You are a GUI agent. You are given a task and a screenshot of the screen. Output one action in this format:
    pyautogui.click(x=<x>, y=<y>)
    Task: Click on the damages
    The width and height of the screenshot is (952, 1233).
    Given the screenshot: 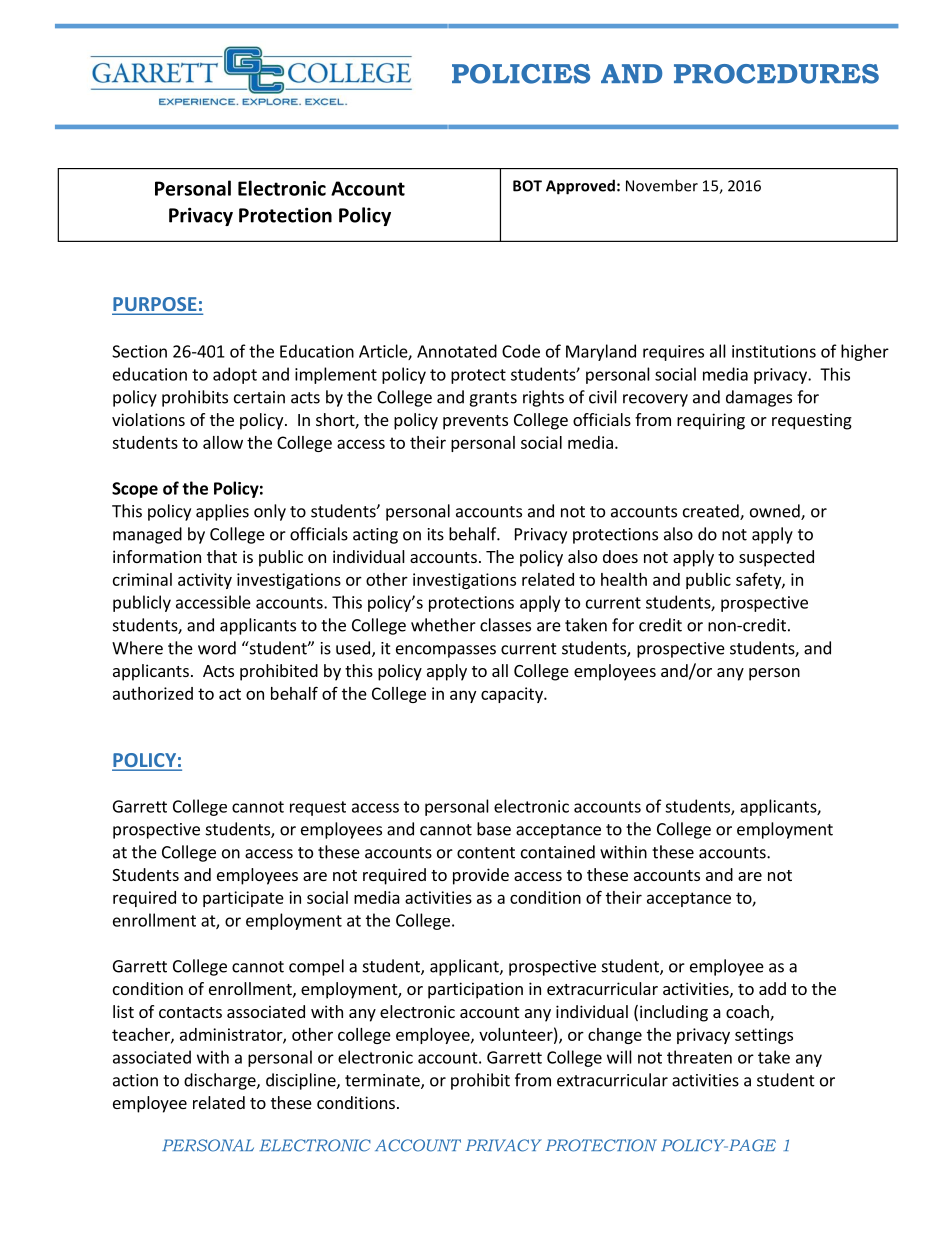 What is the action you would take?
    pyautogui.click(x=759, y=398)
